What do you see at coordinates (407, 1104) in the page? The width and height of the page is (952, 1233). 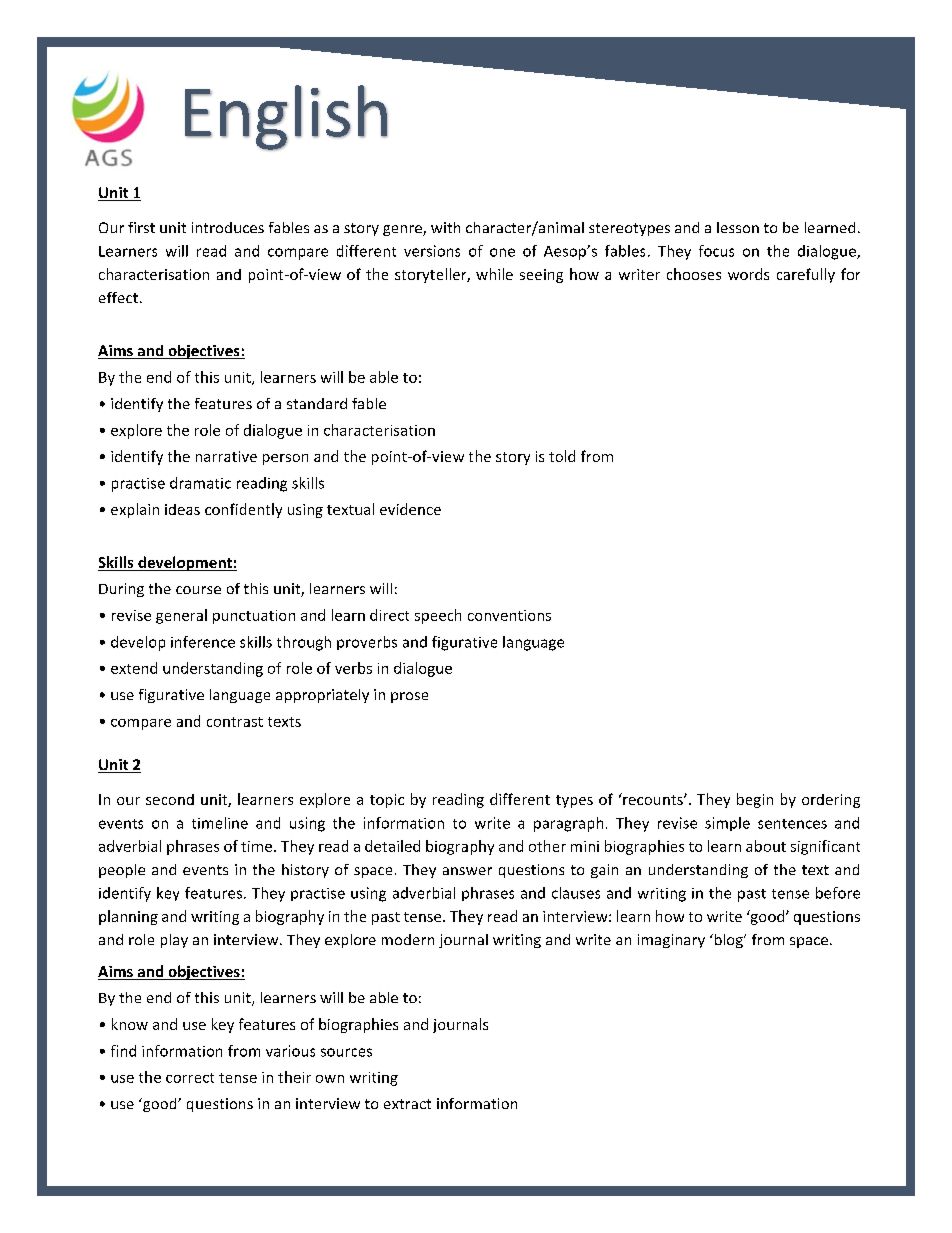 I see `extract` at bounding box center [407, 1104].
